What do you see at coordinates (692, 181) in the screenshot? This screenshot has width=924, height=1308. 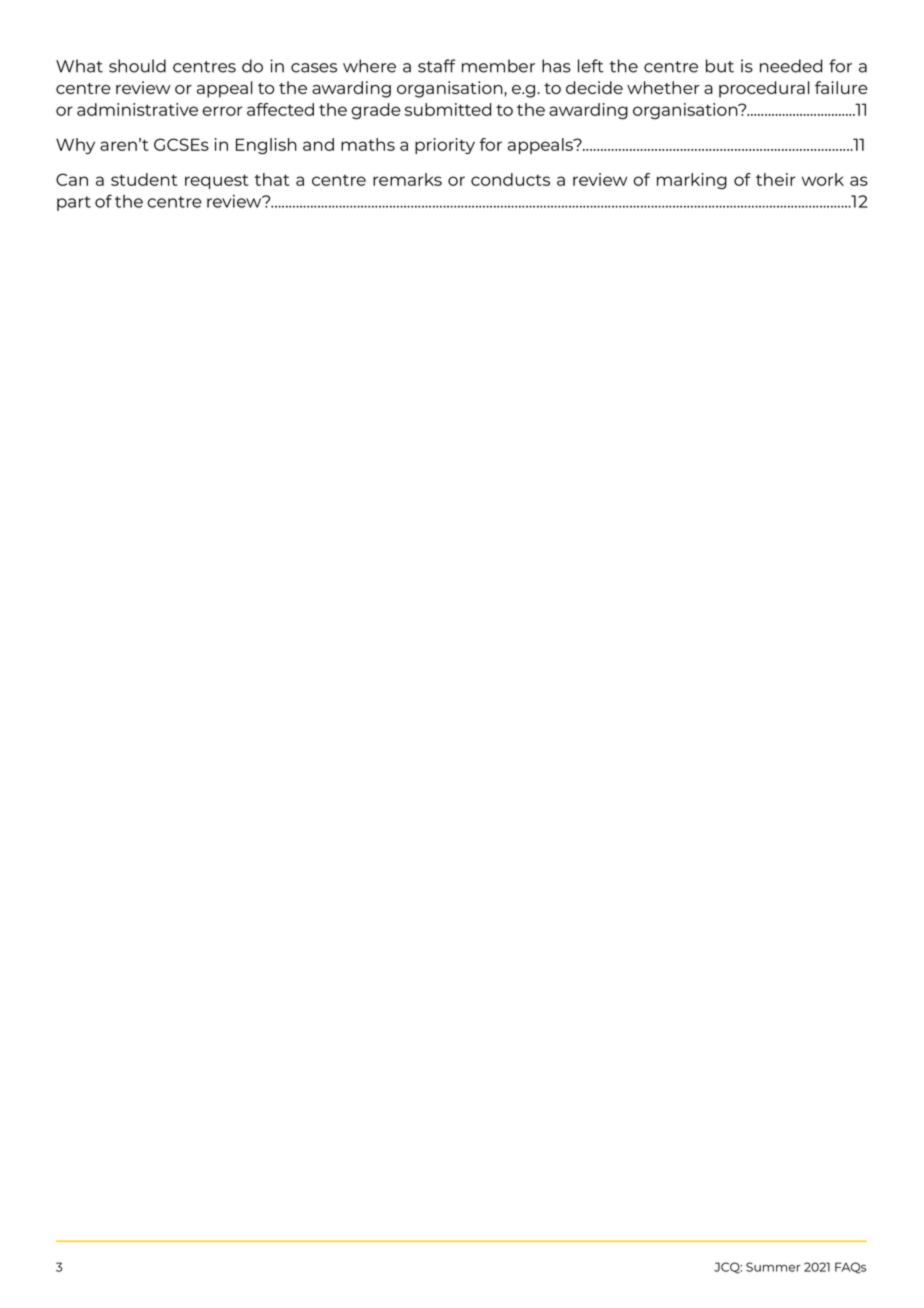 I see `marking` at bounding box center [692, 181].
